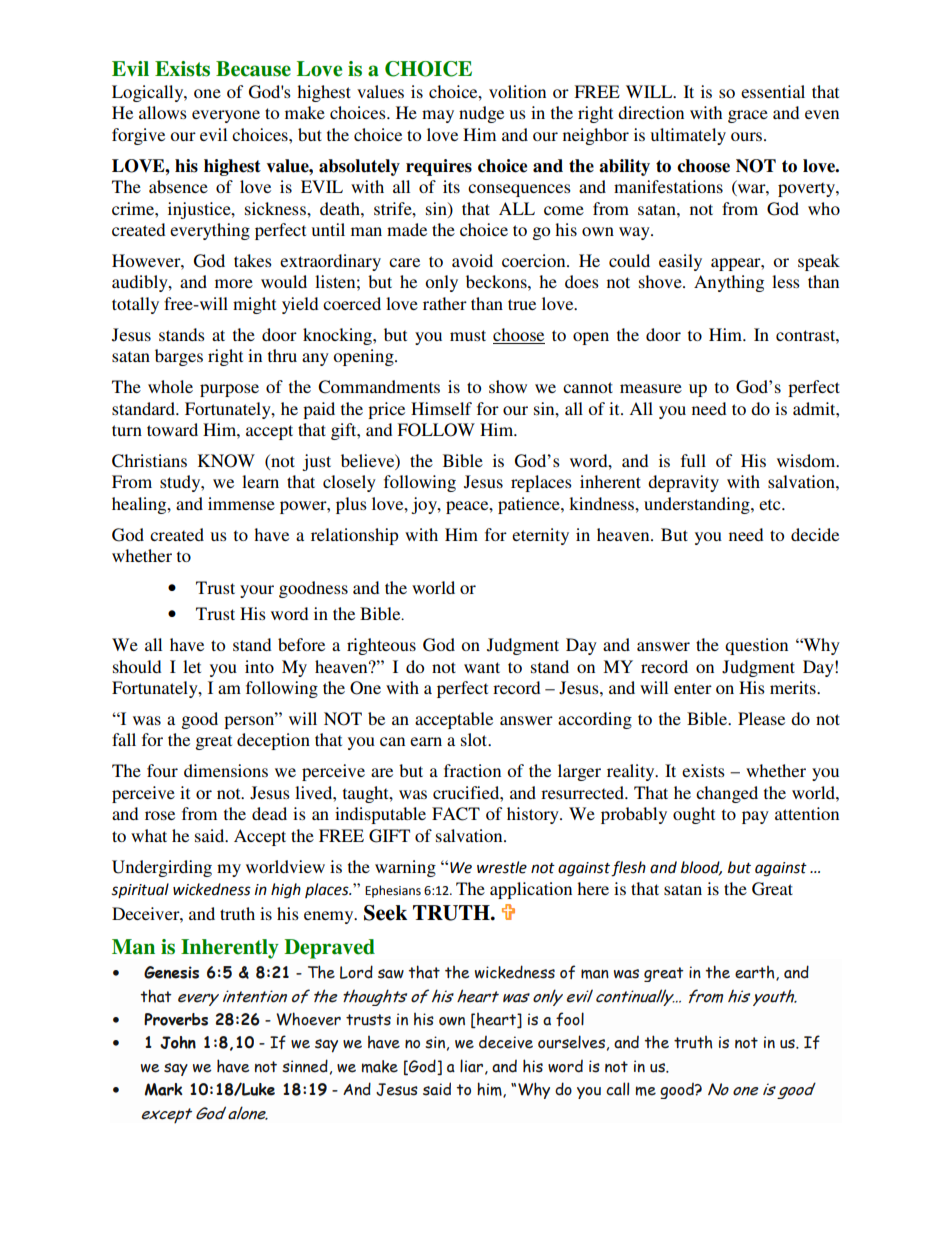 This screenshot has height=1233, width=952. Describe the element at coordinates (163, 112) in the screenshot. I see `allows` at that location.
